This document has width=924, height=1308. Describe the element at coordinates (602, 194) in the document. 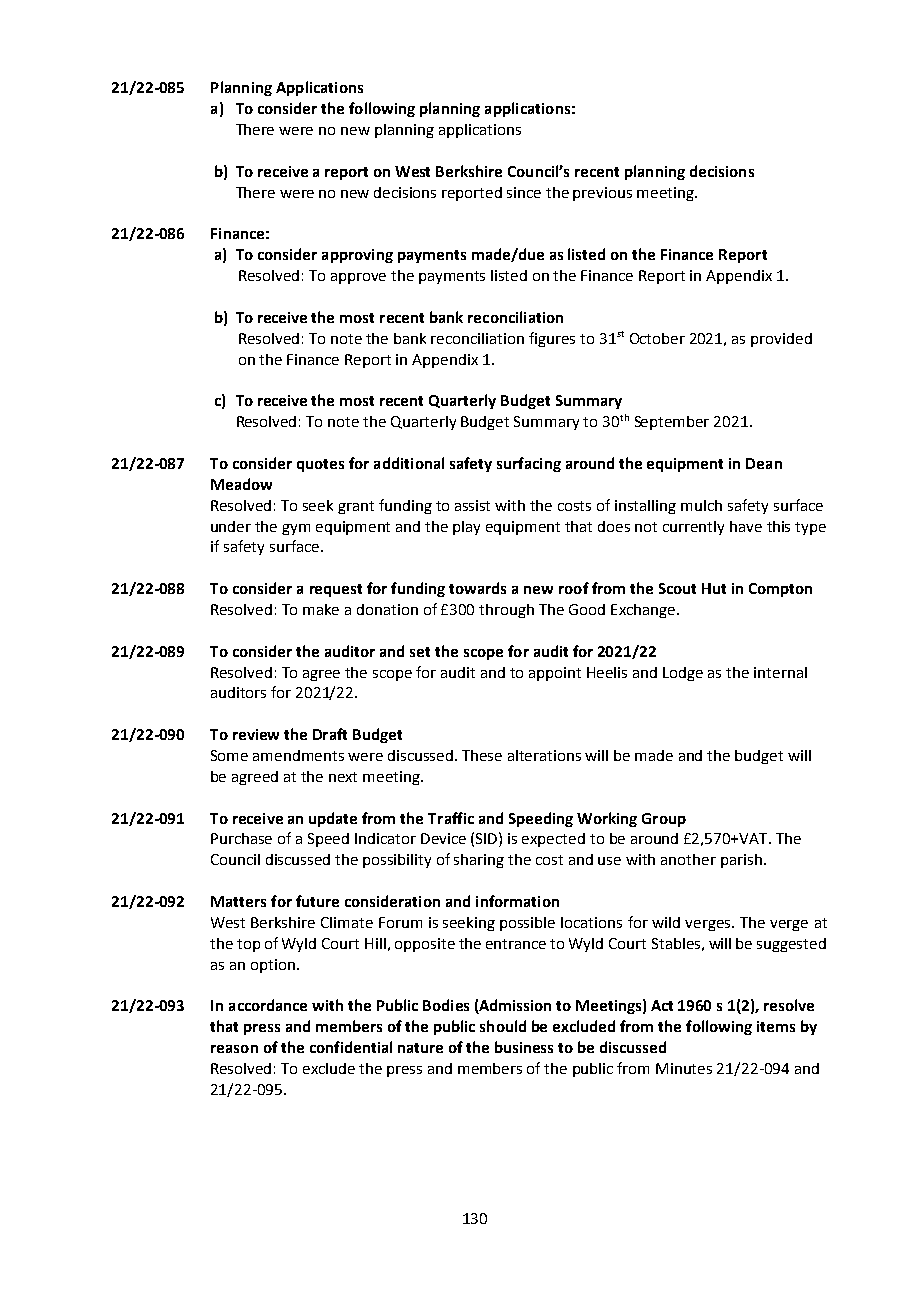

I see `previous` at that location.
